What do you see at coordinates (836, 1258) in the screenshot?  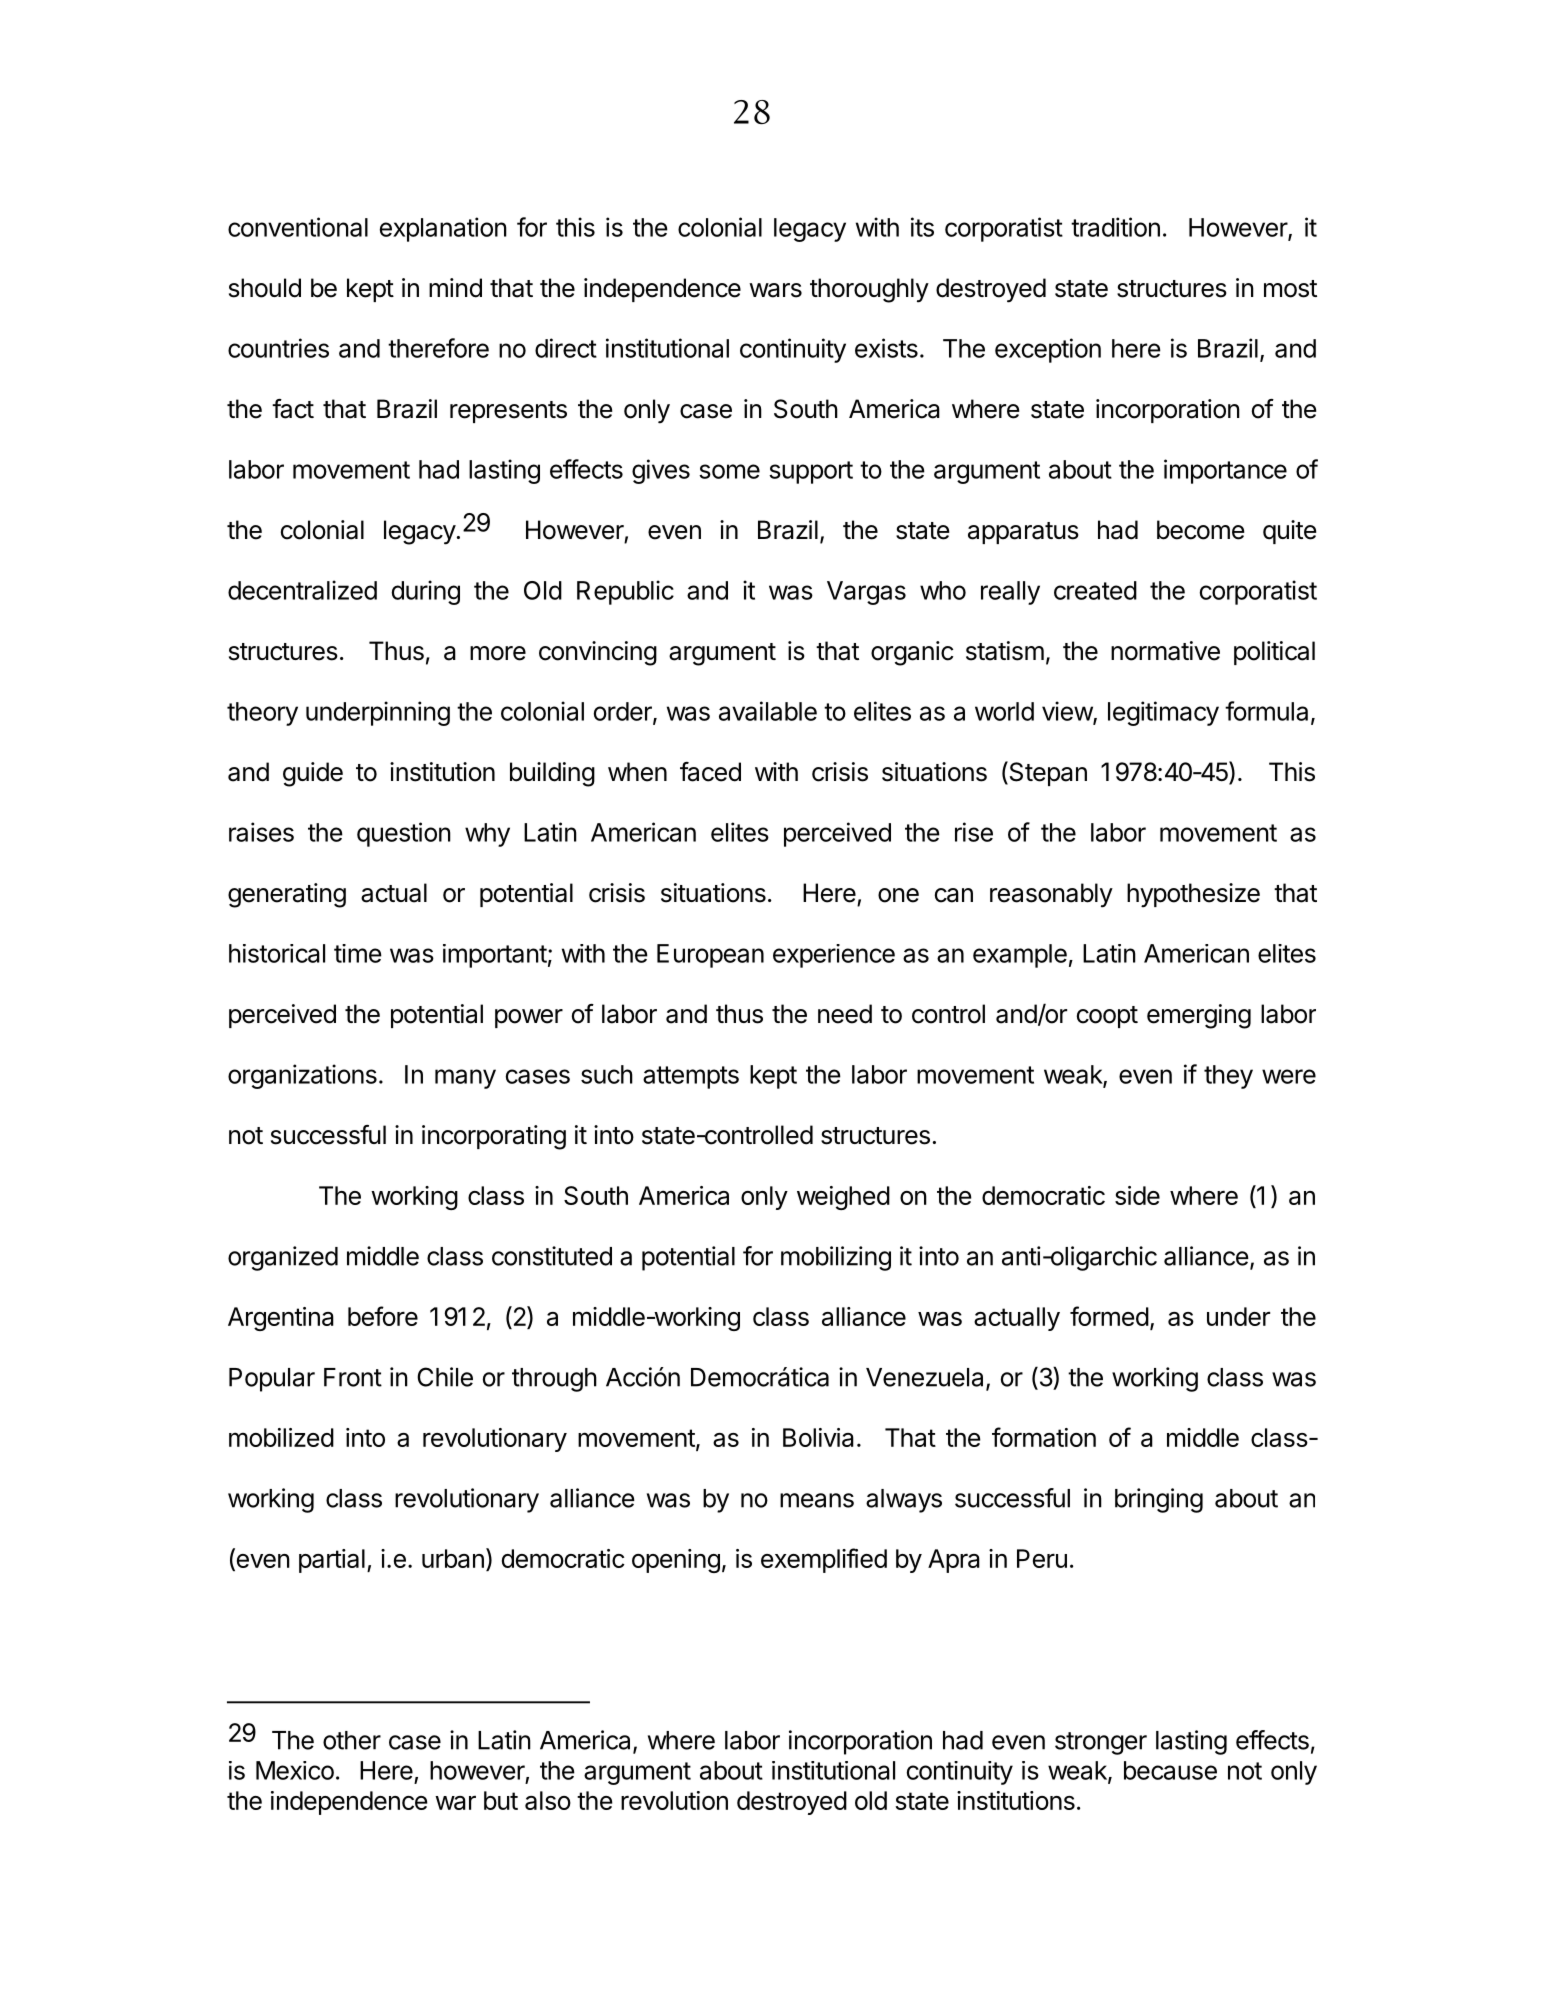 I see `mobilizing` at bounding box center [836, 1258].
